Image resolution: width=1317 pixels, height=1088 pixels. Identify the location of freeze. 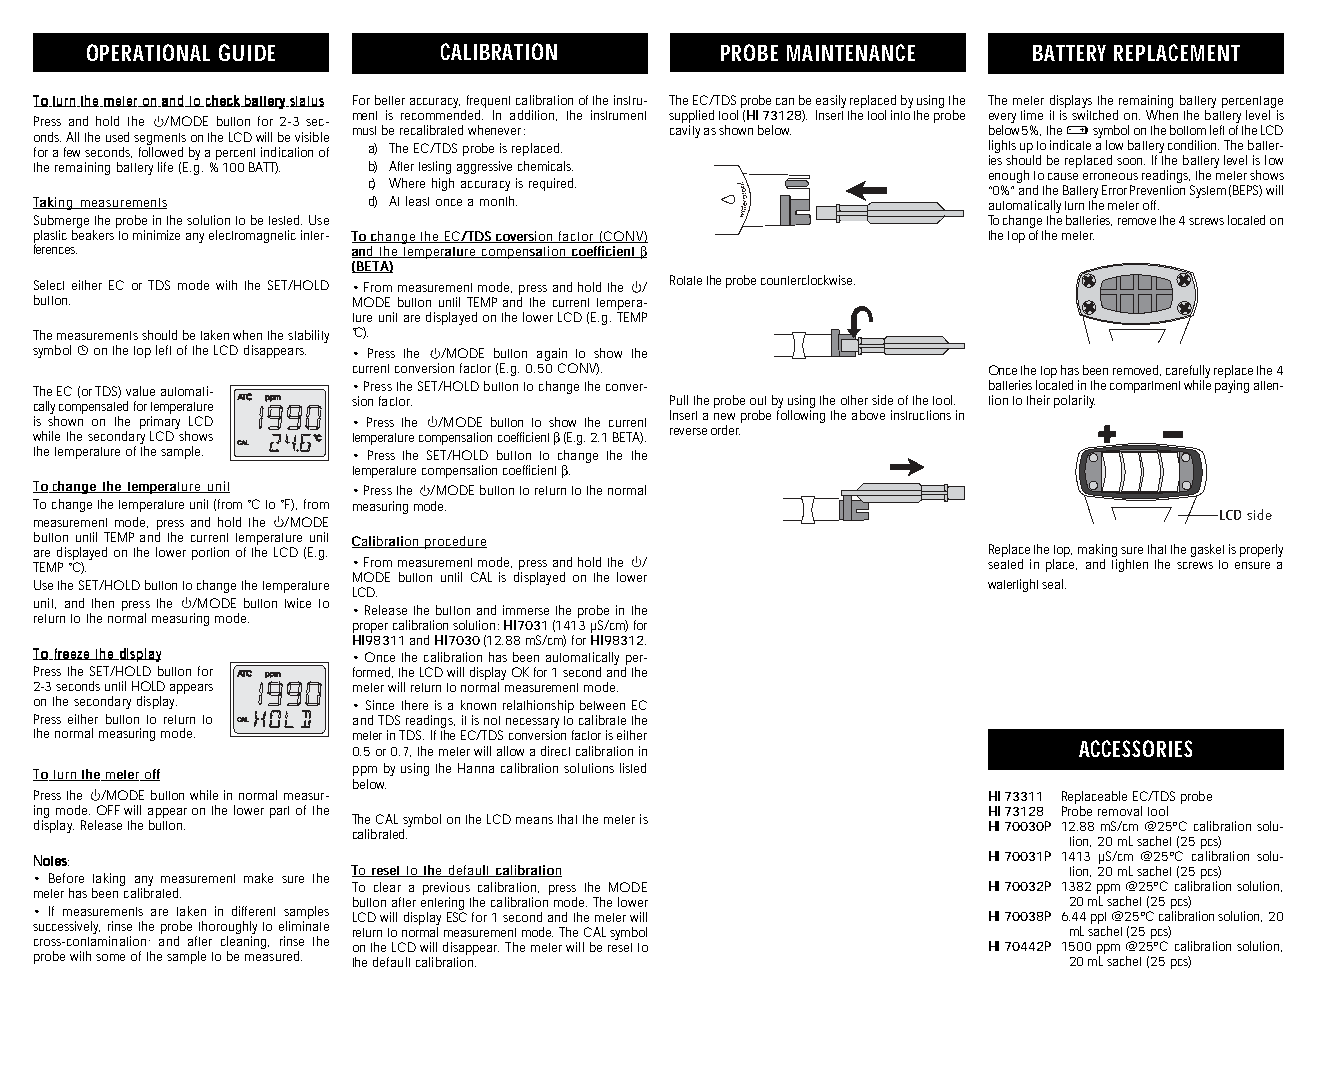
(72, 654).
